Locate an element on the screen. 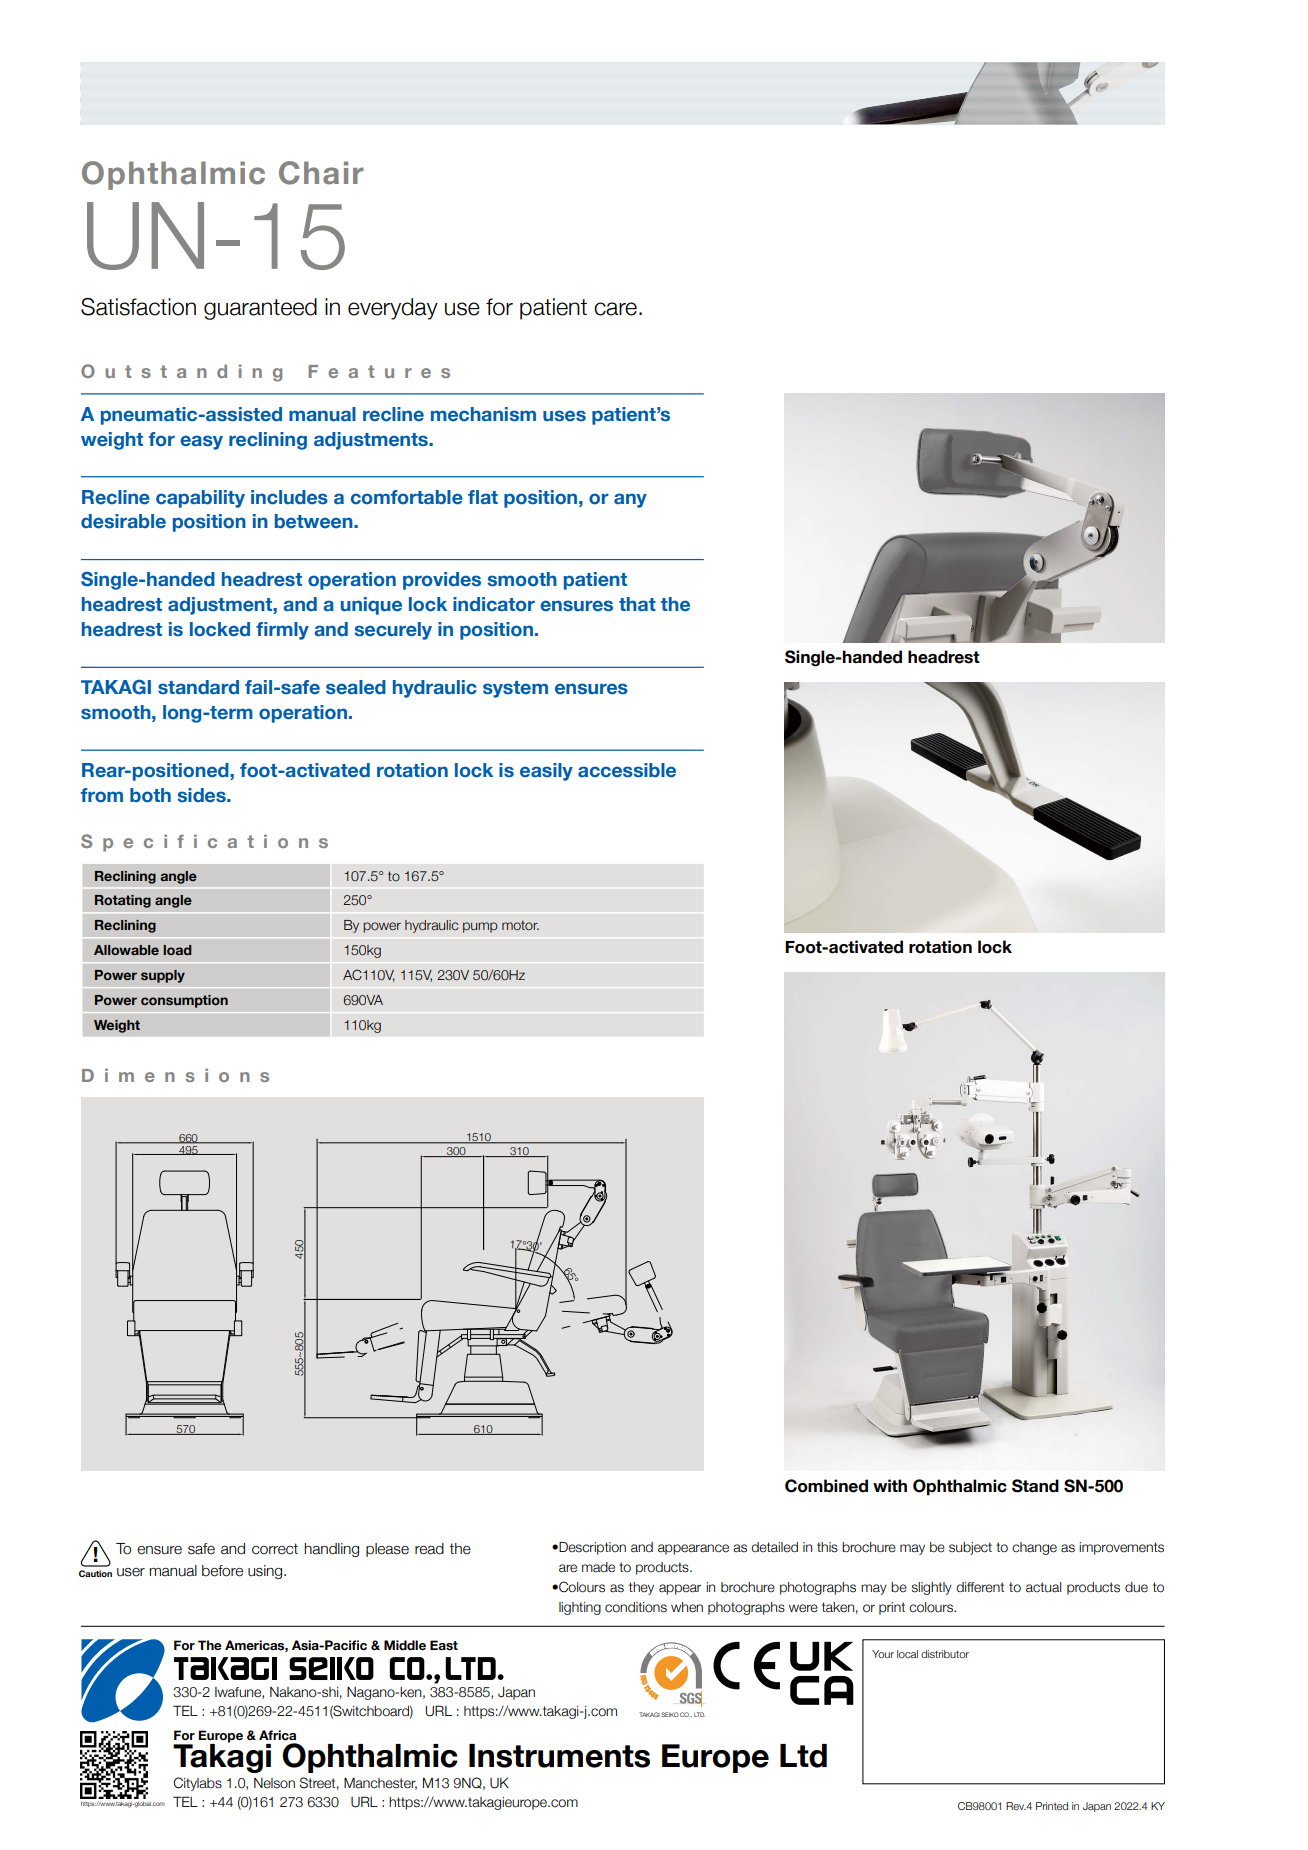  uses is located at coordinates (564, 416).
